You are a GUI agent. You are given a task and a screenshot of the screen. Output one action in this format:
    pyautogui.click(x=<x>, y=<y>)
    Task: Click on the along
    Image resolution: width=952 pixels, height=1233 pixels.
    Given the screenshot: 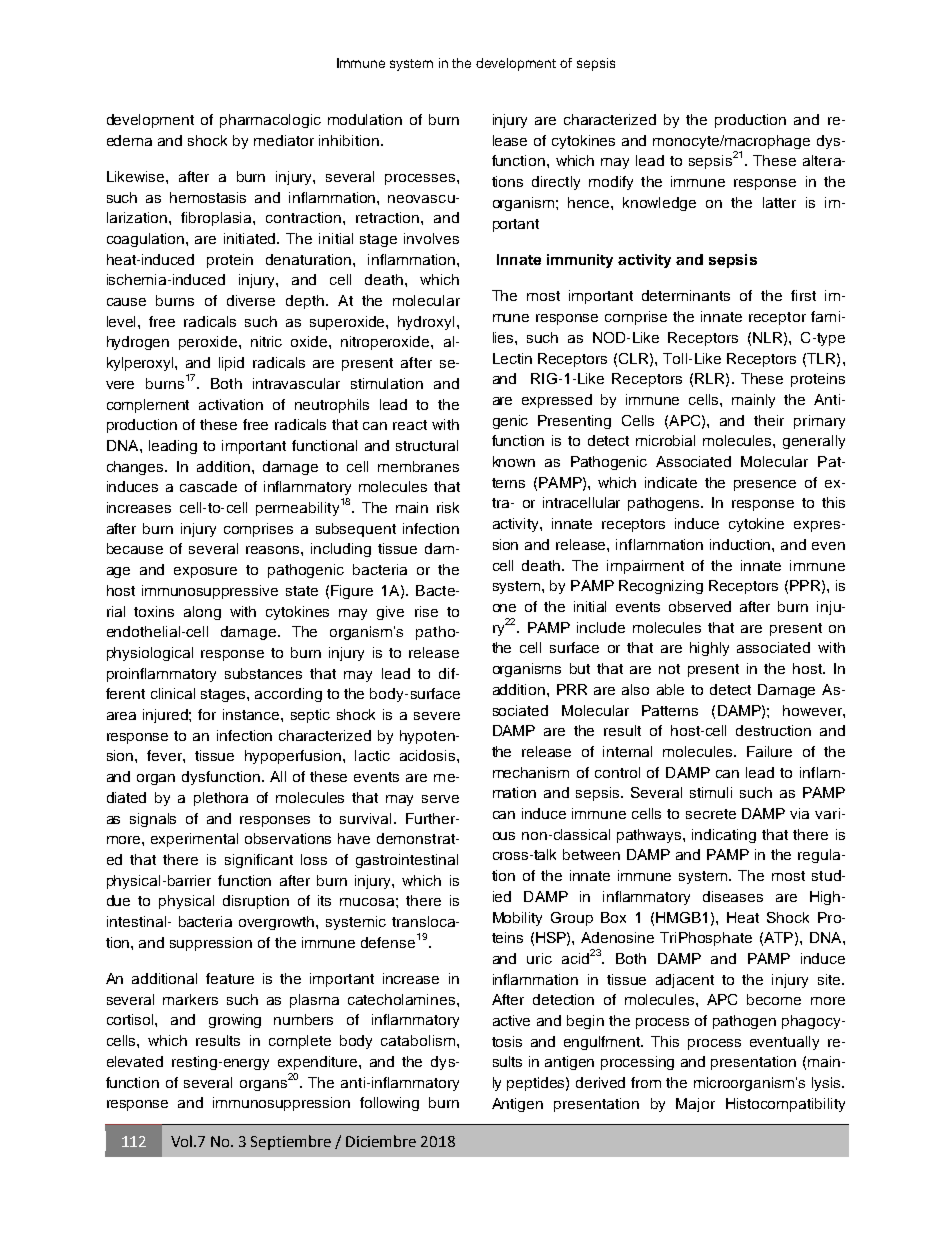 What is the action you would take?
    pyautogui.click(x=202, y=613)
